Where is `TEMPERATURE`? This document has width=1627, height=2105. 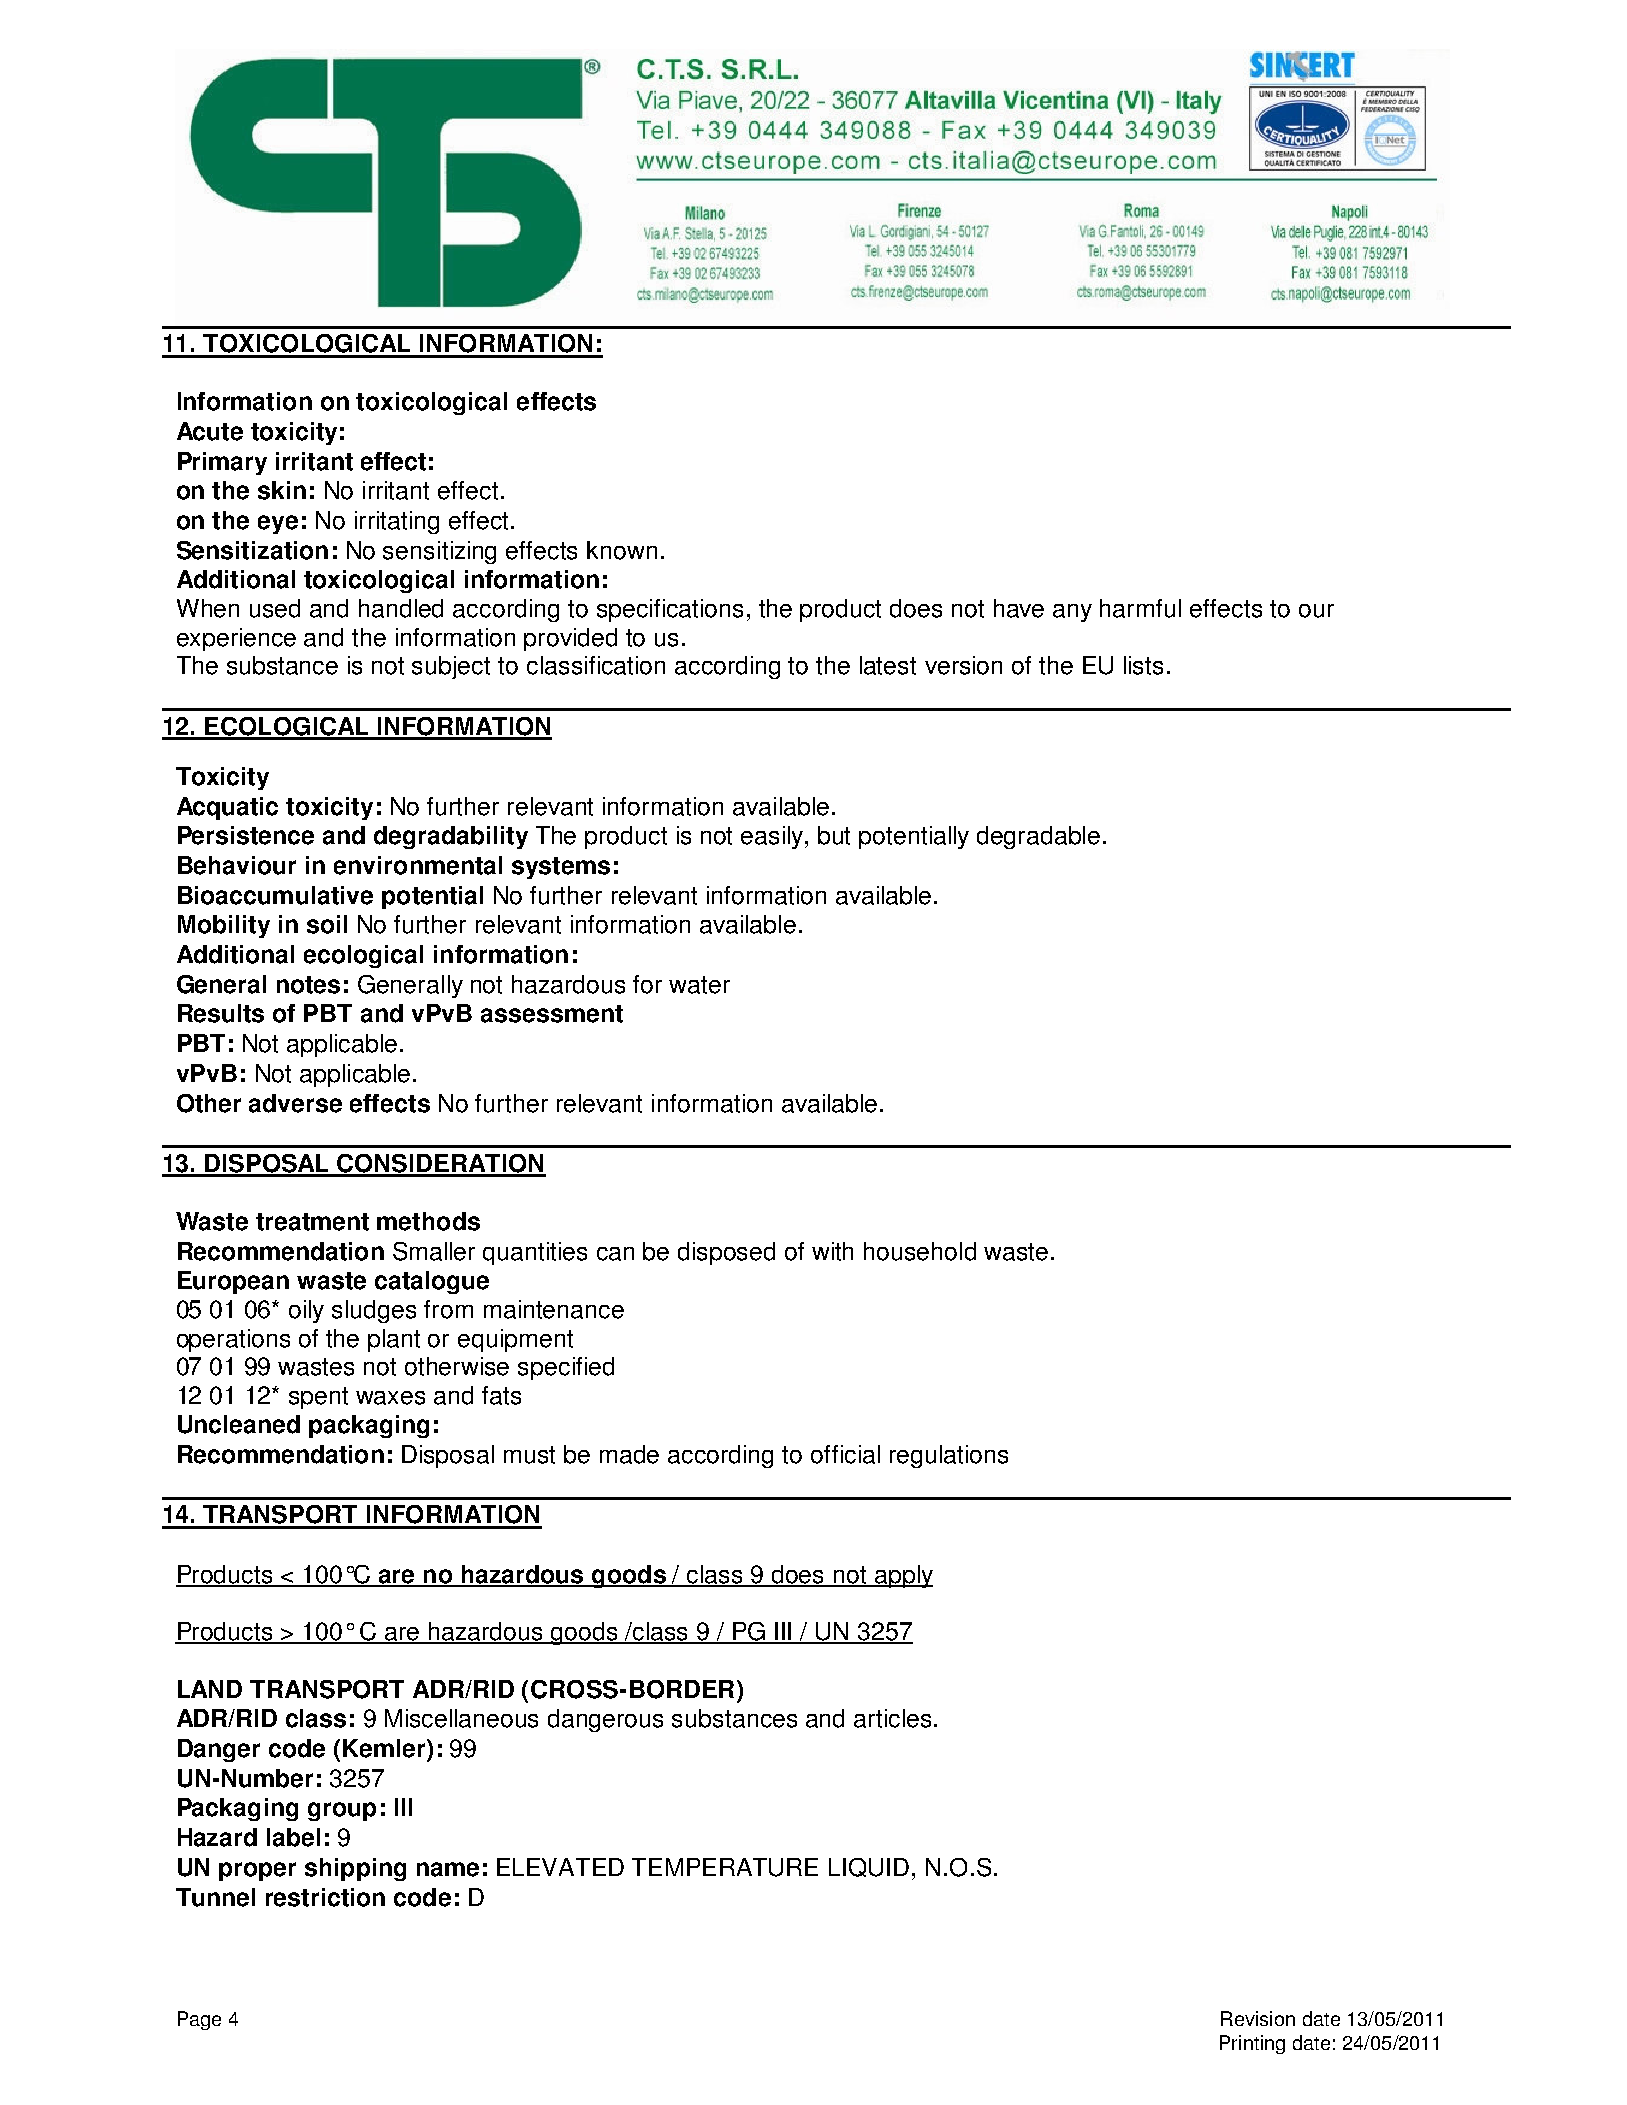 TEMPERATURE is located at coordinates (725, 1867).
